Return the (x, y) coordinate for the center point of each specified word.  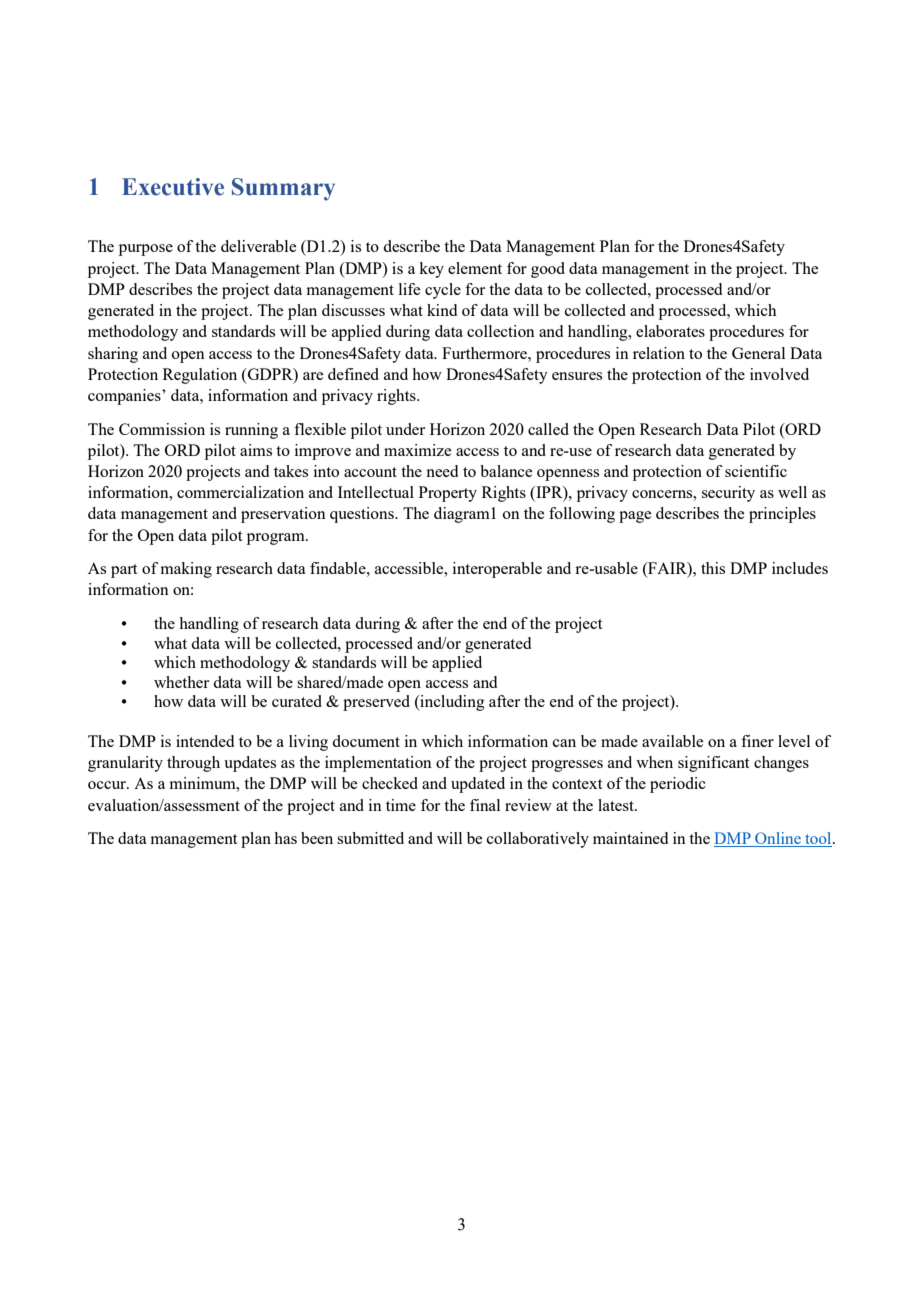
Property (448, 494)
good (548, 270)
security (728, 494)
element (475, 268)
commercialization (240, 492)
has (285, 838)
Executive (173, 187)
